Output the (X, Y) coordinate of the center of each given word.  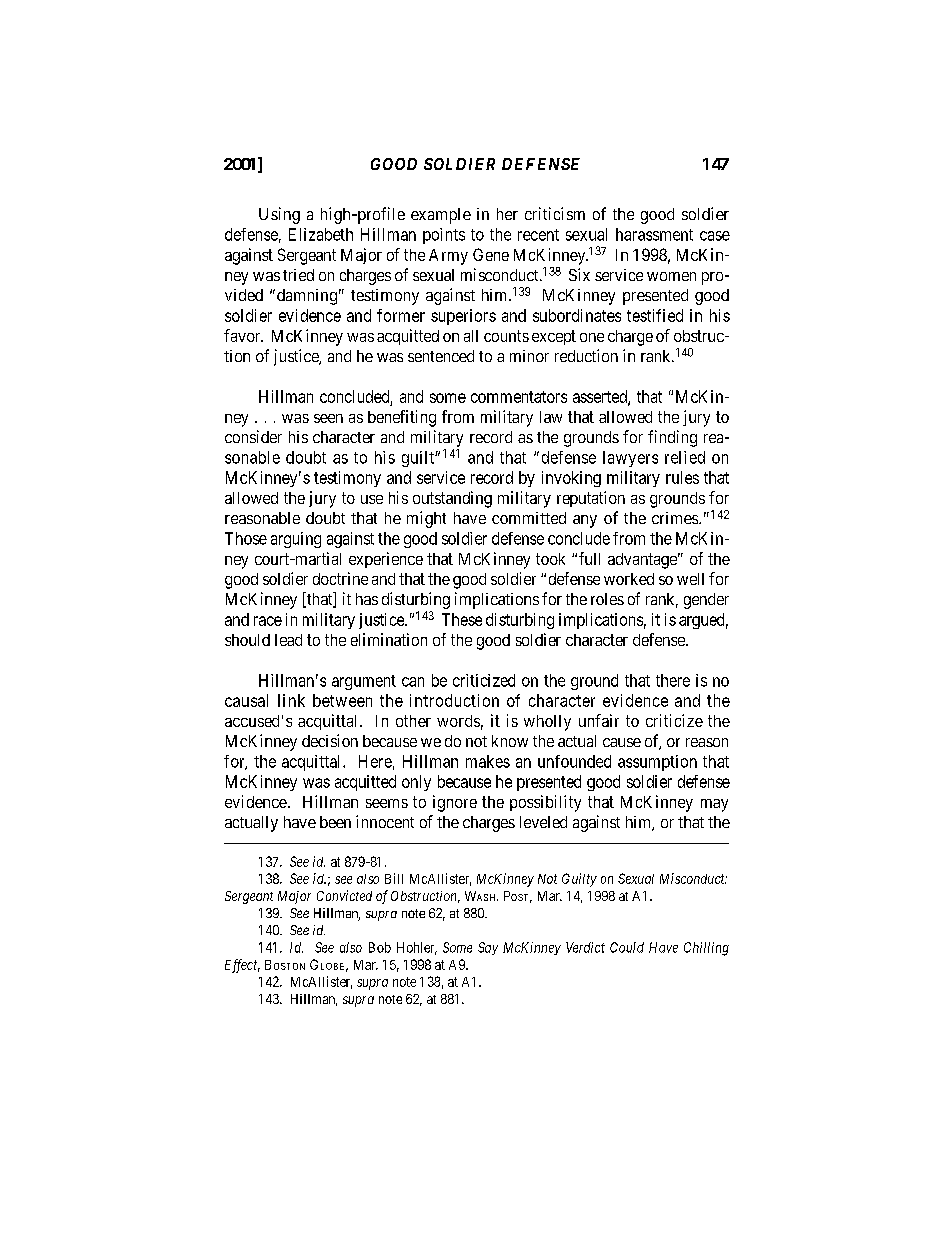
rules (682, 477)
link (291, 700)
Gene (491, 254)
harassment (654, 234)
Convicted (344, 895)
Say (488, 948)
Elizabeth (321, 234)
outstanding (452, 499)
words (458, 721)
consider (253, 436)
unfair (599, 720)
